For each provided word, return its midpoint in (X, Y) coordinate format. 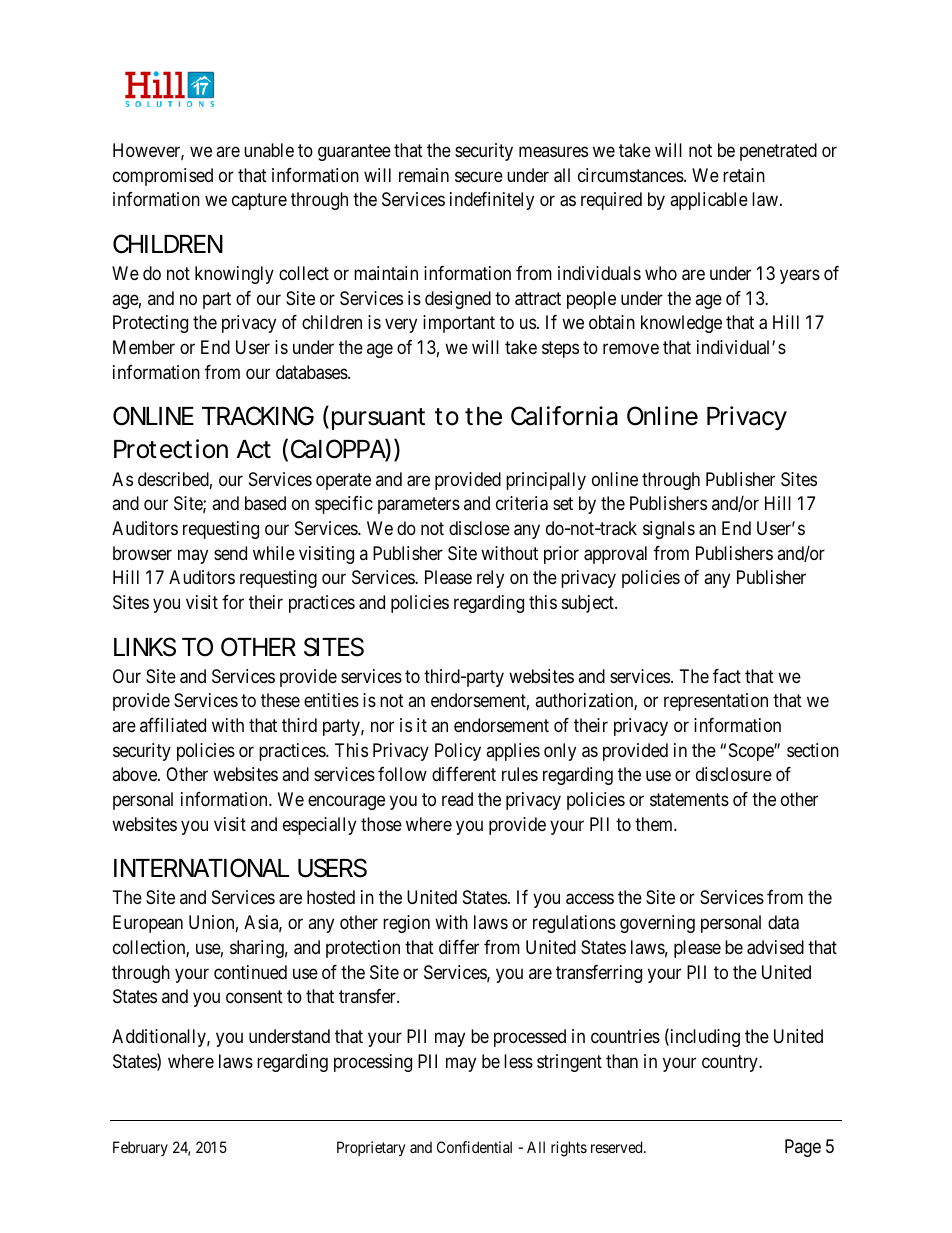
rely (490, 579)
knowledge (681, 324)
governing (657, 924)
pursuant (378, 419)
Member (144, 347)
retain (744, 175)
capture (259, 202)
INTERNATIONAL (201, 868)
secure (479, 176)
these (280, 700)
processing (373, 1063)
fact (727, 676)
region (406, 924)
